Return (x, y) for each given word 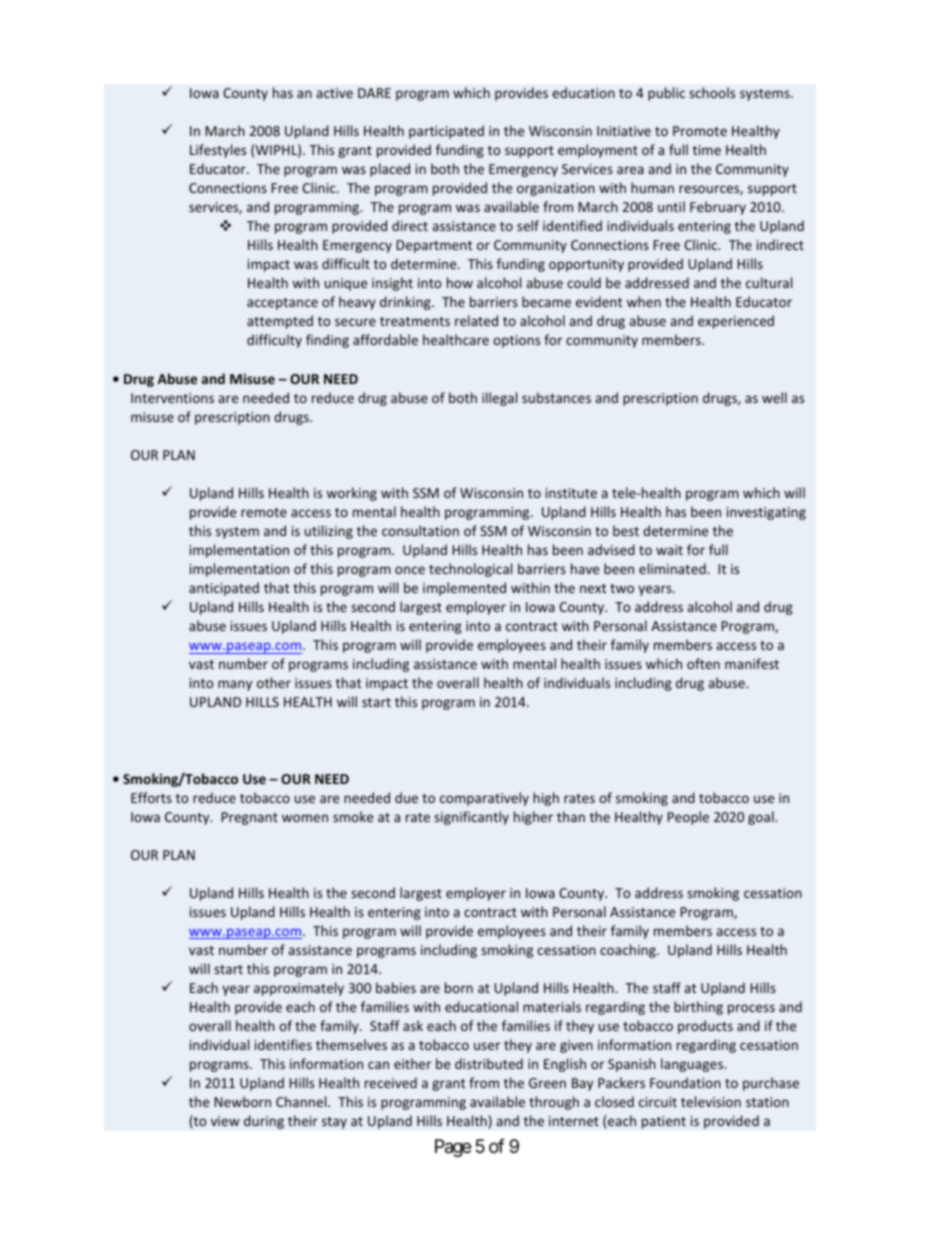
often (703, 663)
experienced (736, 322)
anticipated (224, 589)
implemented (464, 589)
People (688, 818)
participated (446, 132)
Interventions (172, 398)
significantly (471, 818)
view (225, 1121)
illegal (499, 399)
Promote (700, 131)
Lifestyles (218, 151)
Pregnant (249, 818)
